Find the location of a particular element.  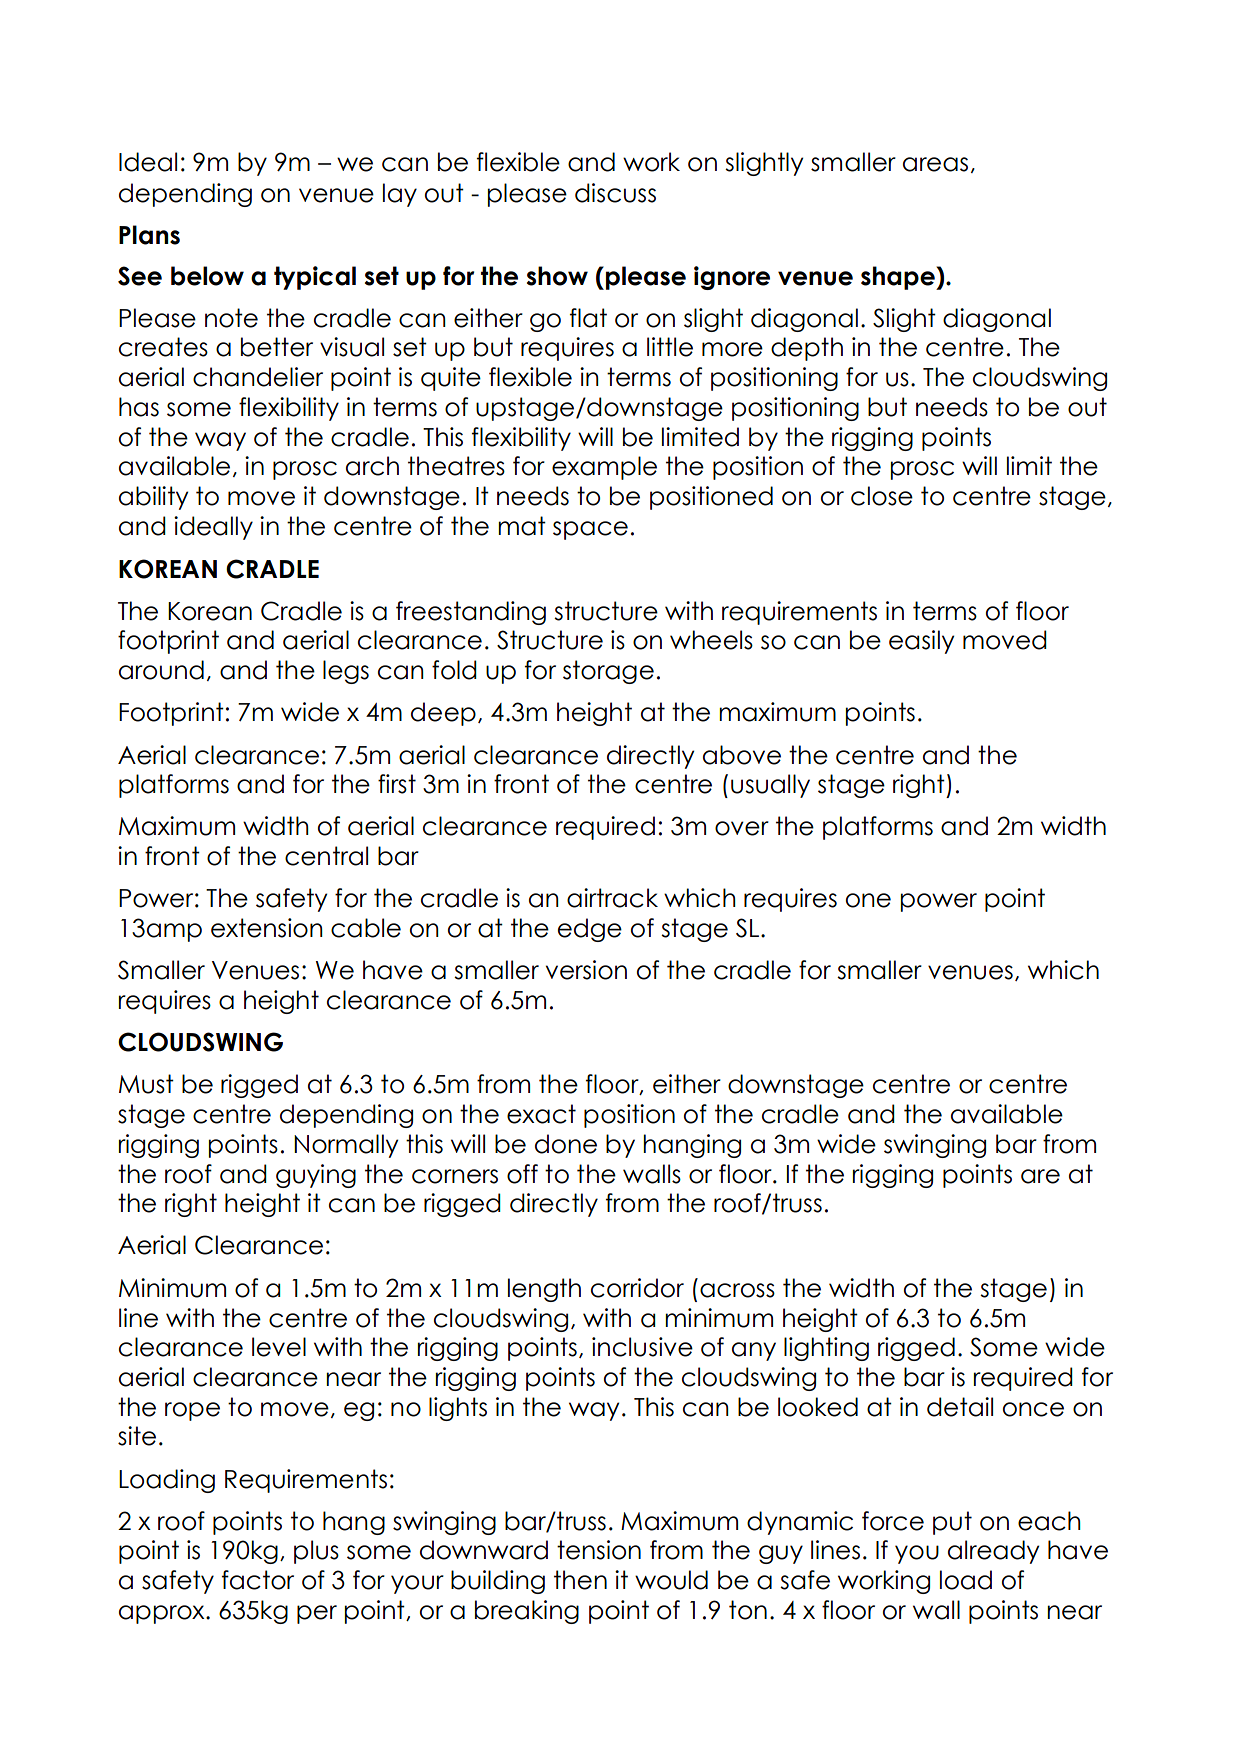

factor is located at coordinates (258, 1580).
